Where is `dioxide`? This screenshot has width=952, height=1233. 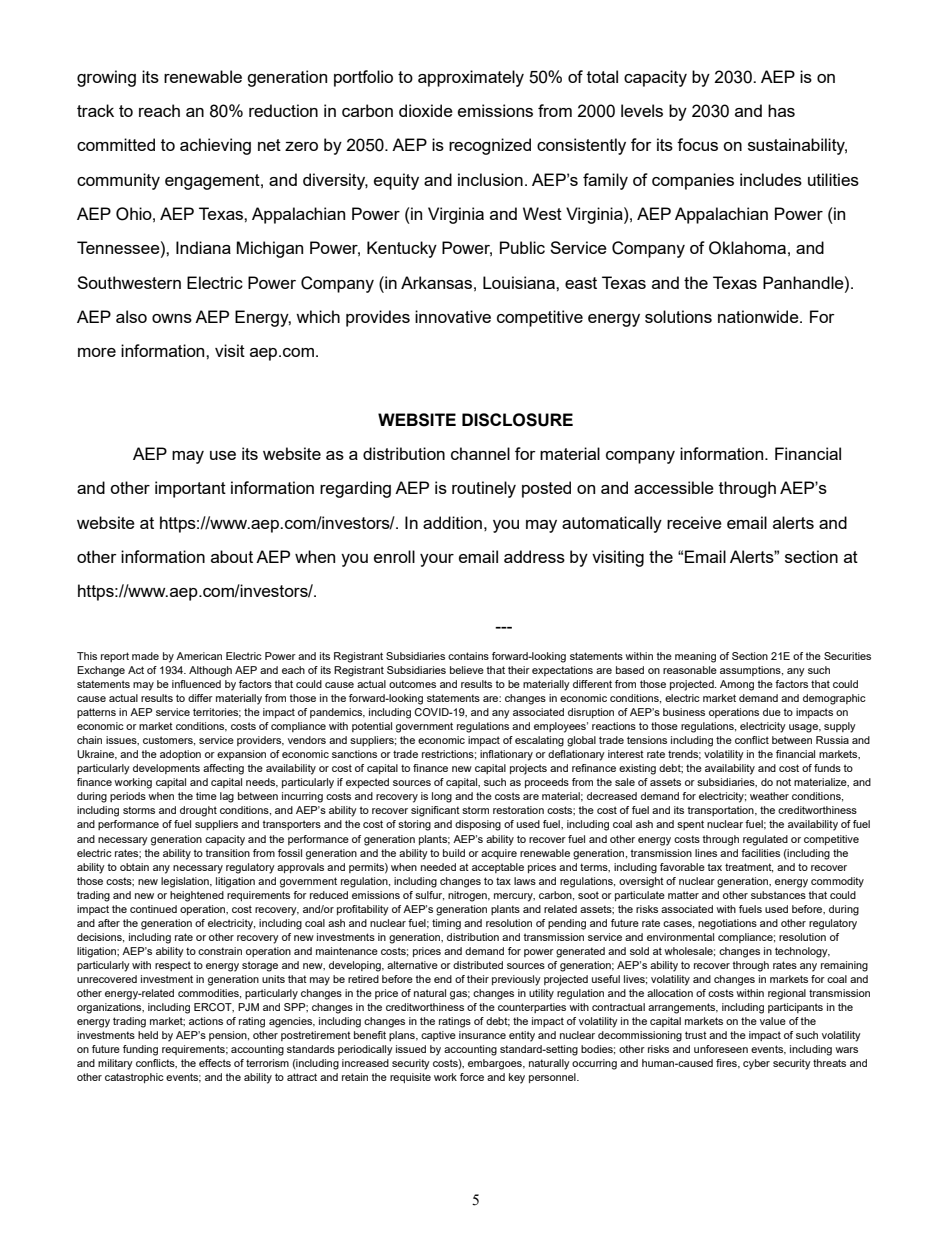 dioxide is located at coordinates (426, 110).
